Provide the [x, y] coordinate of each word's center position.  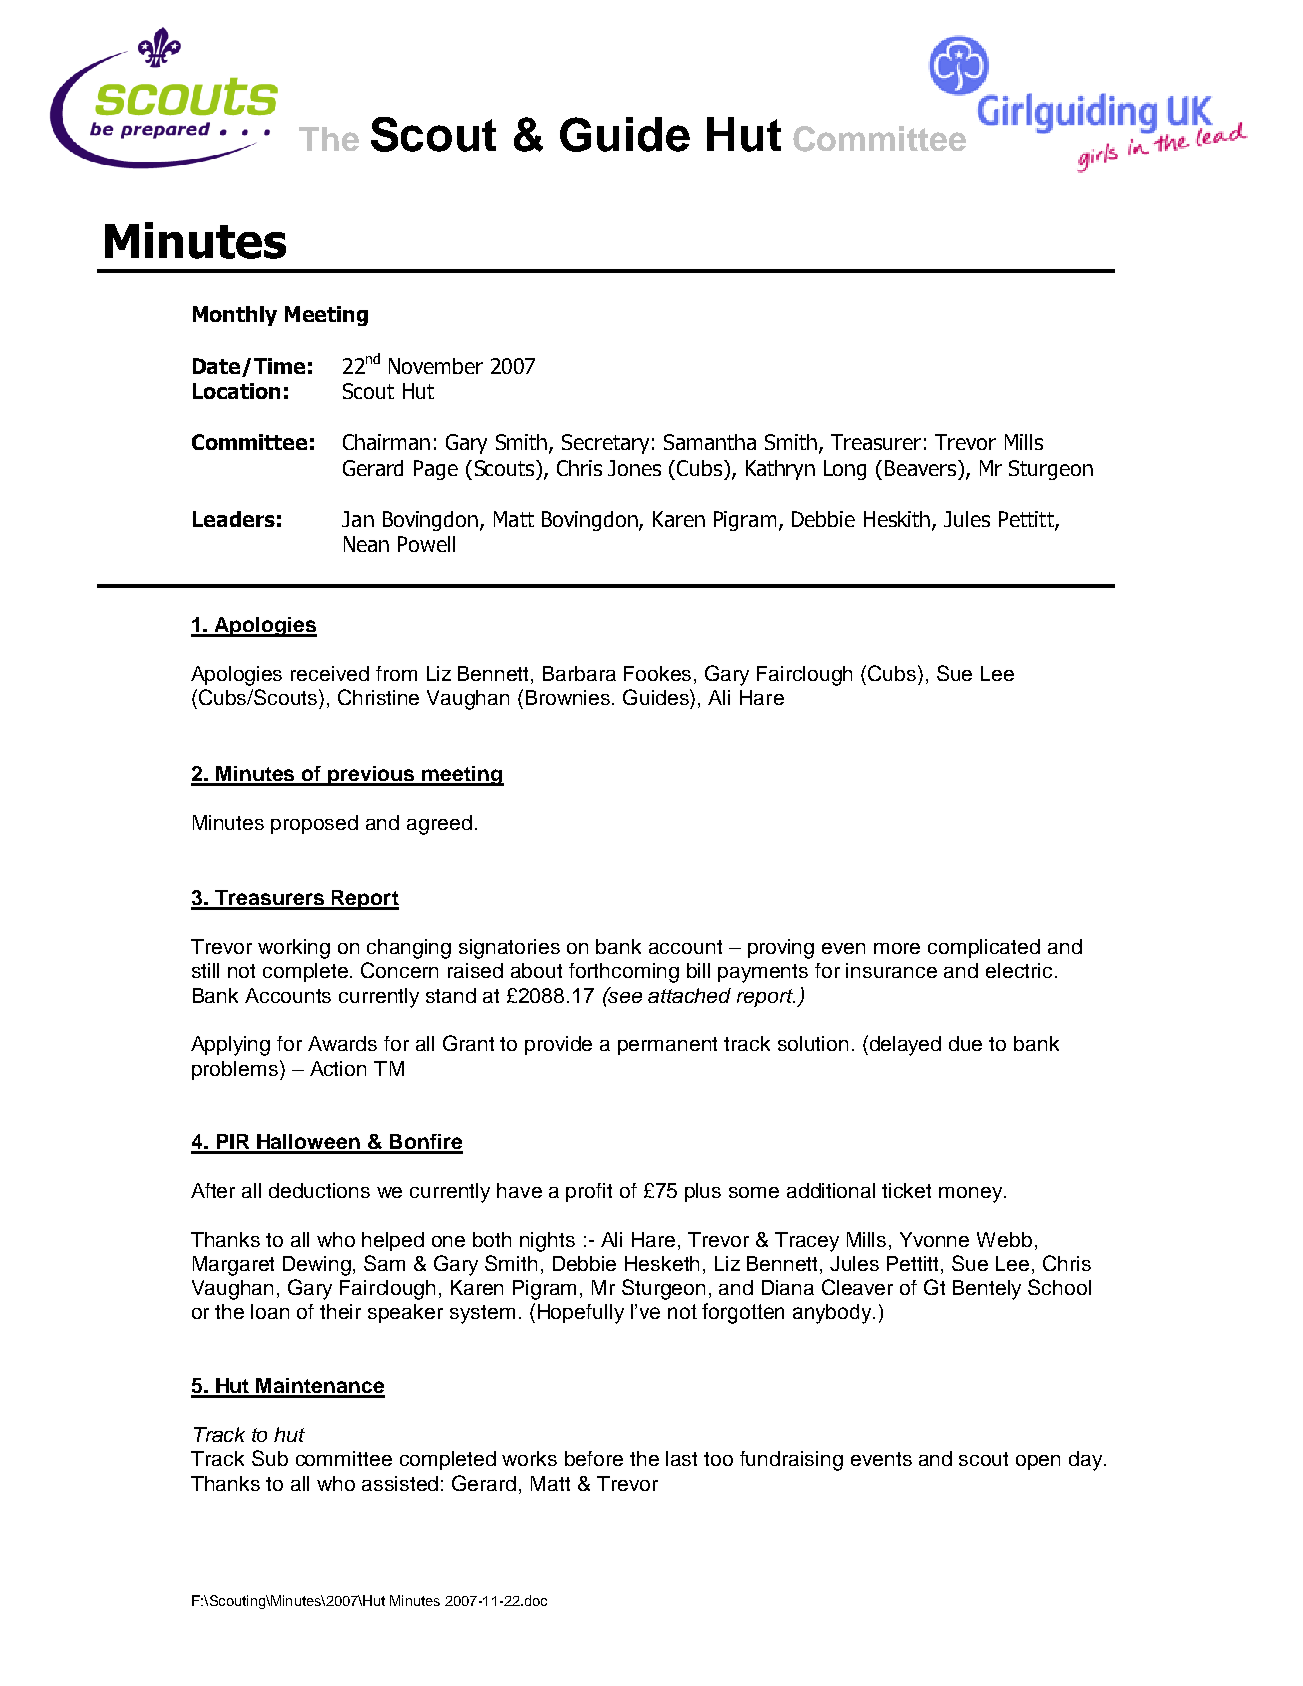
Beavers [922, 468]
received [330, 673]
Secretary [605, 444]
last [681, 1458]
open [1038, 1462]
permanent [667, 1046]
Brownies [569, 697]
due [965, 1043]
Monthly [235, 316]
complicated [984, 948]
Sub [270, 1458]
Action [338, 1068]
